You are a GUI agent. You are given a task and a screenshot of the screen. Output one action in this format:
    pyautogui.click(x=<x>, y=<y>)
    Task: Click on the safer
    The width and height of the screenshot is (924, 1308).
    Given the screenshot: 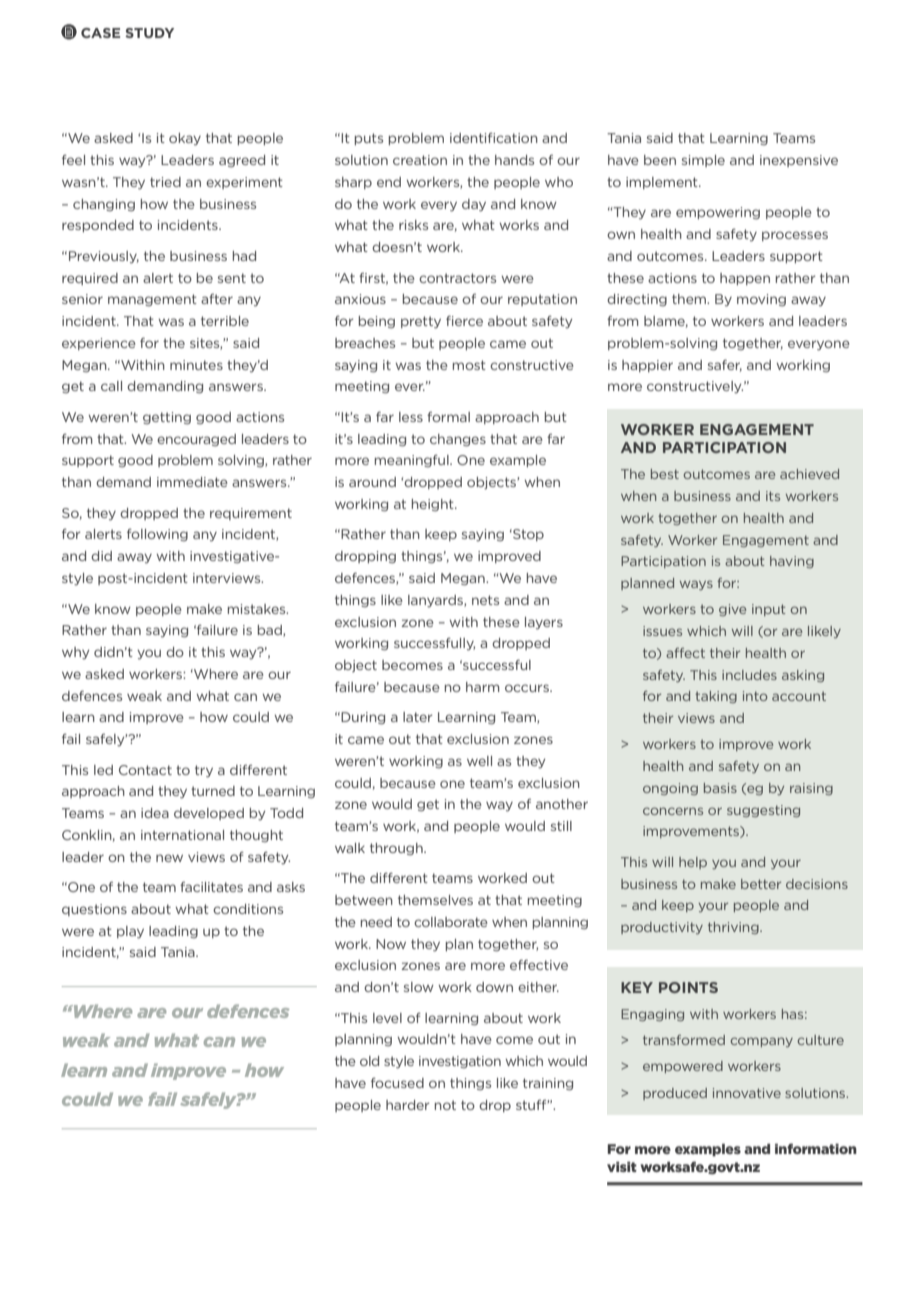 What is the action you would take?
    pyautogui.click(x=725, y=366)
